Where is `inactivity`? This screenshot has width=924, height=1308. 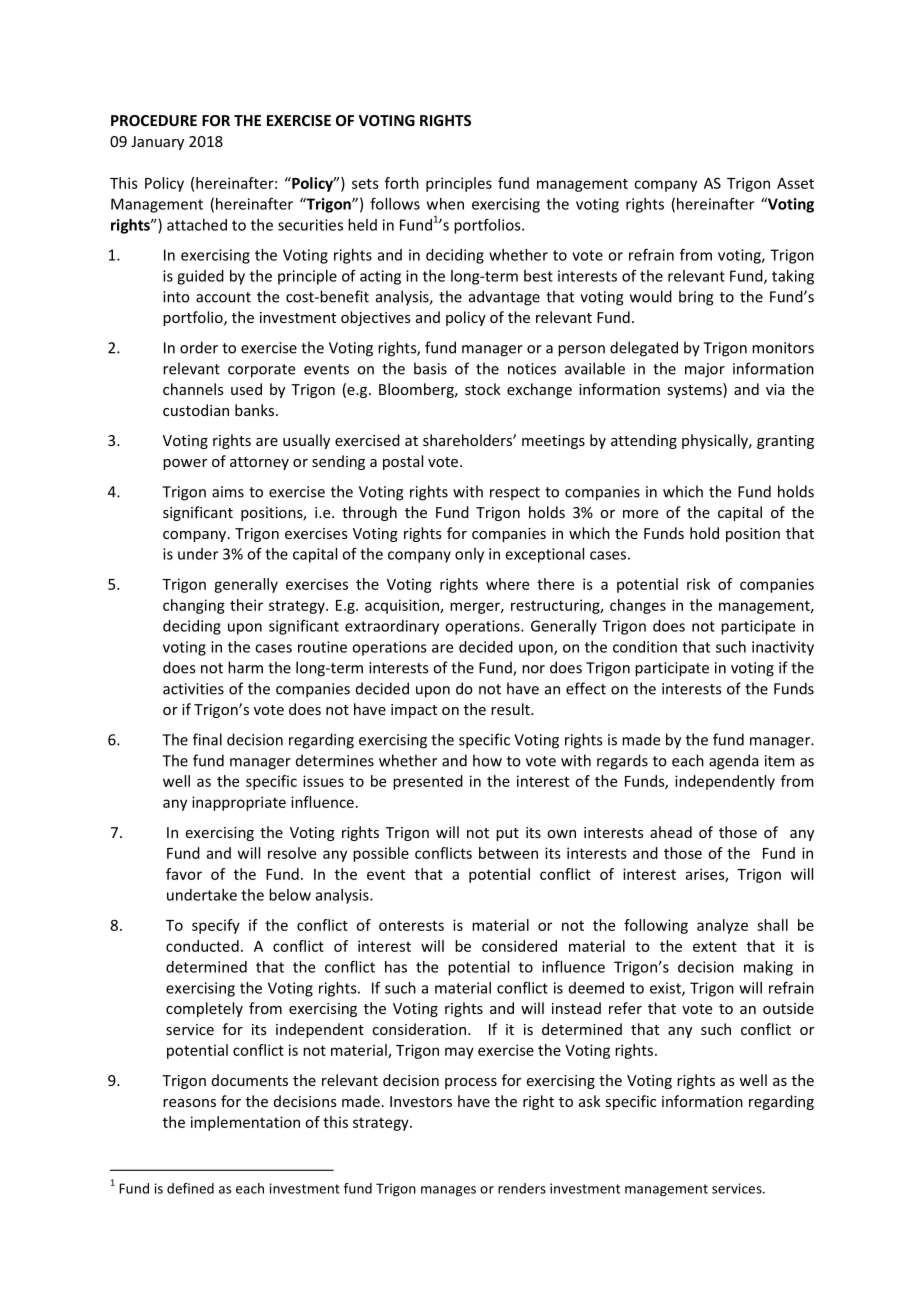 inactivity is located at coordinates (783, 648).
